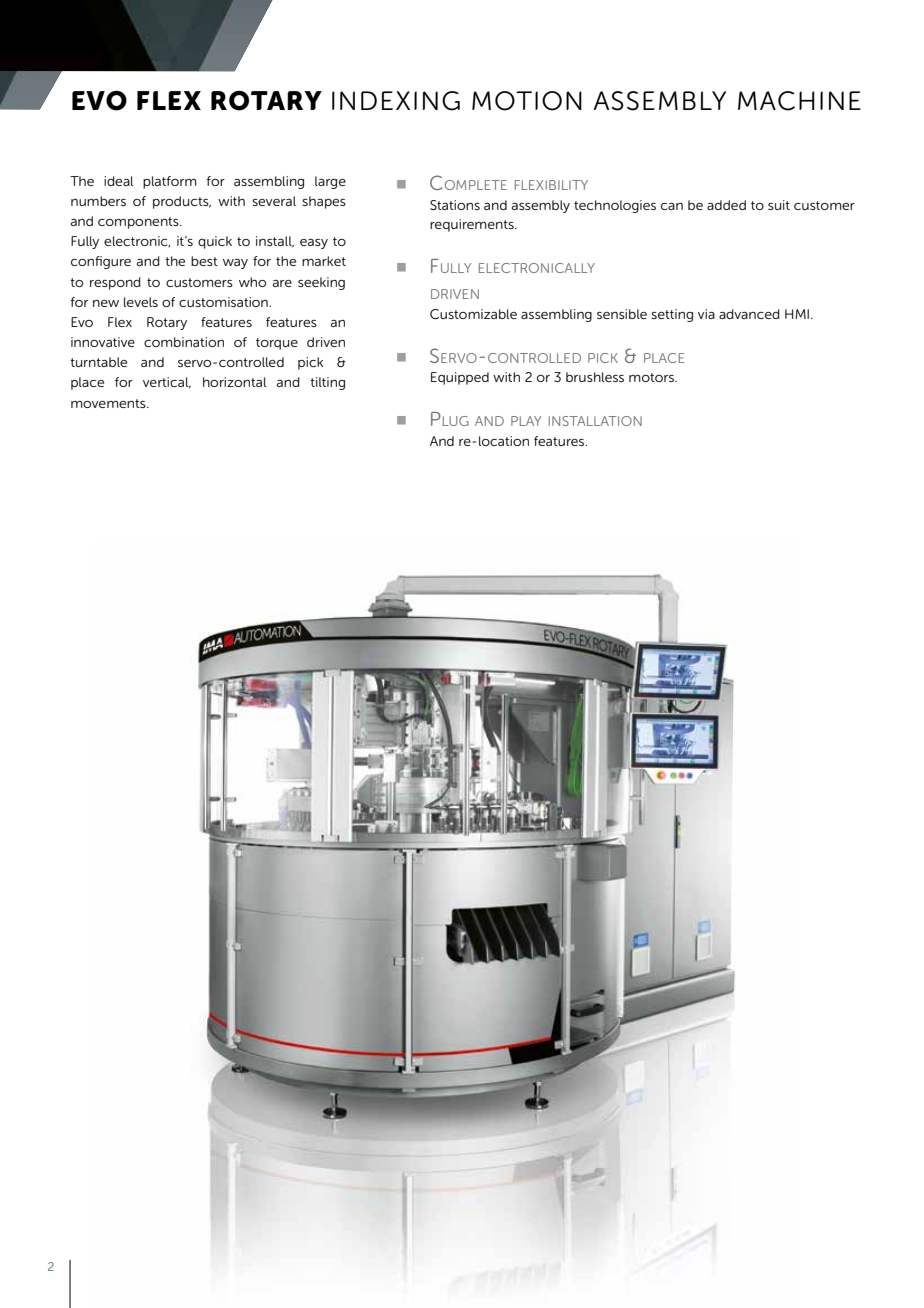 This screenshot has height=1308, width=924. Describe the element at coordinates (396, 101) in the screenshot. I see `INDEXING` at that location.
